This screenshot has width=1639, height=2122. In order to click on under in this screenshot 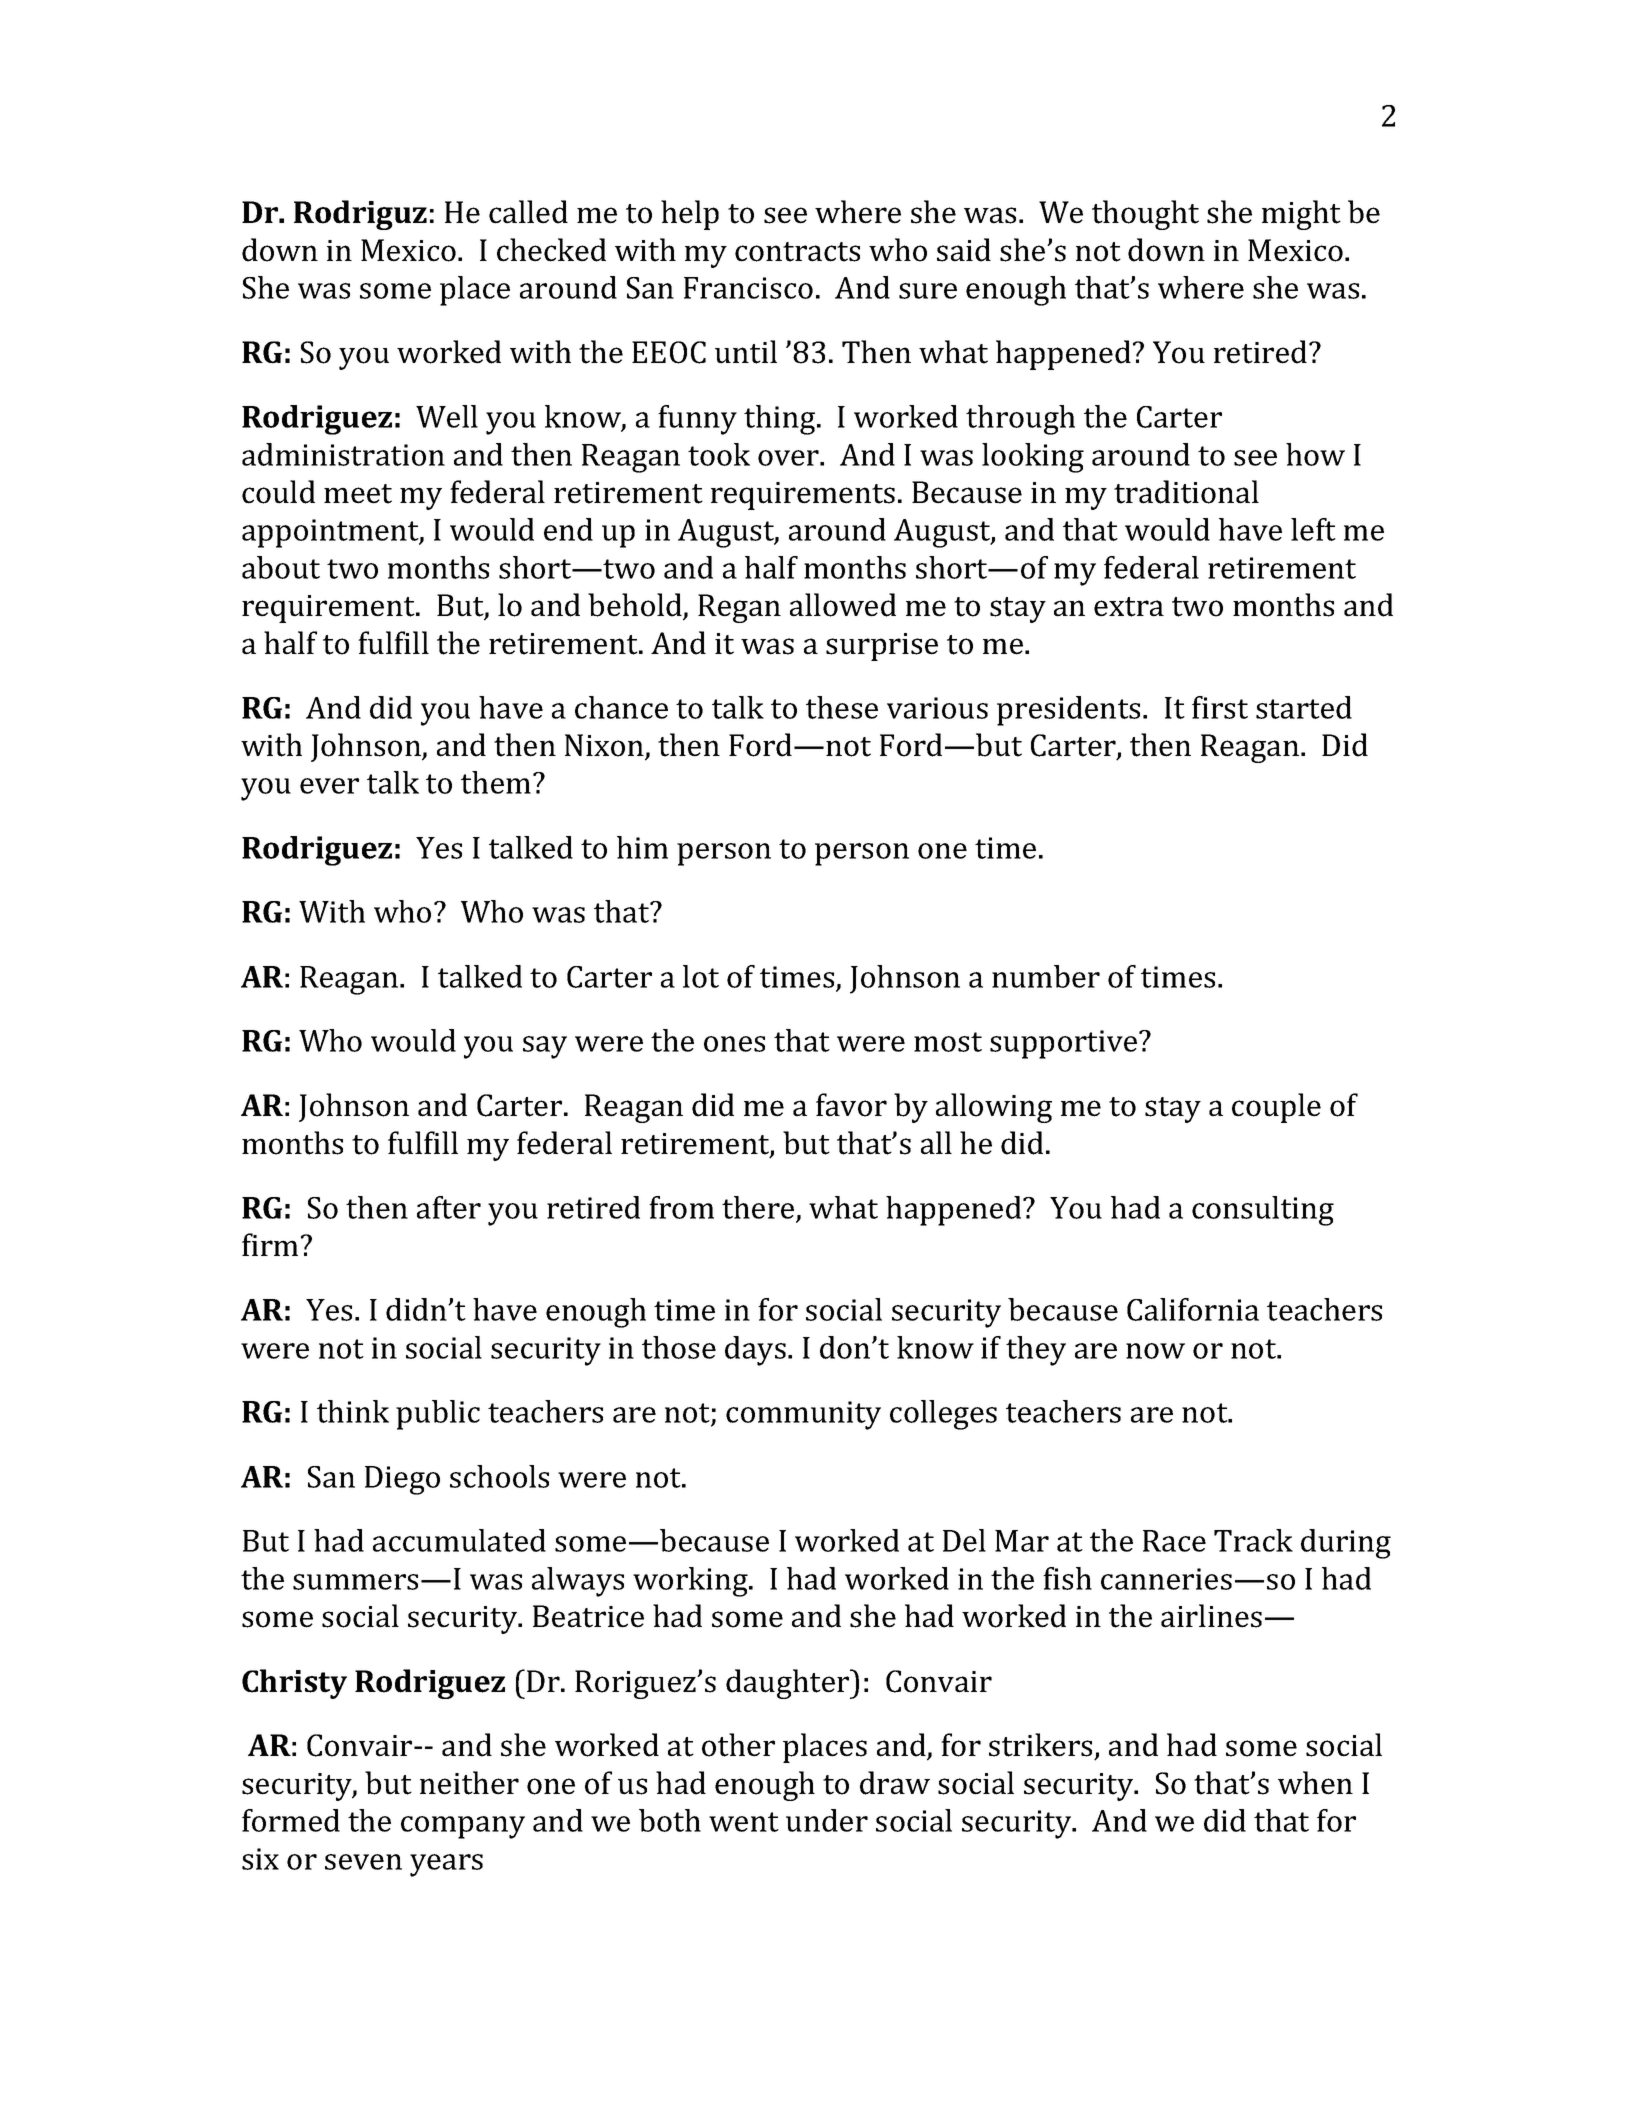, I will do `click(827, 1820)`.
